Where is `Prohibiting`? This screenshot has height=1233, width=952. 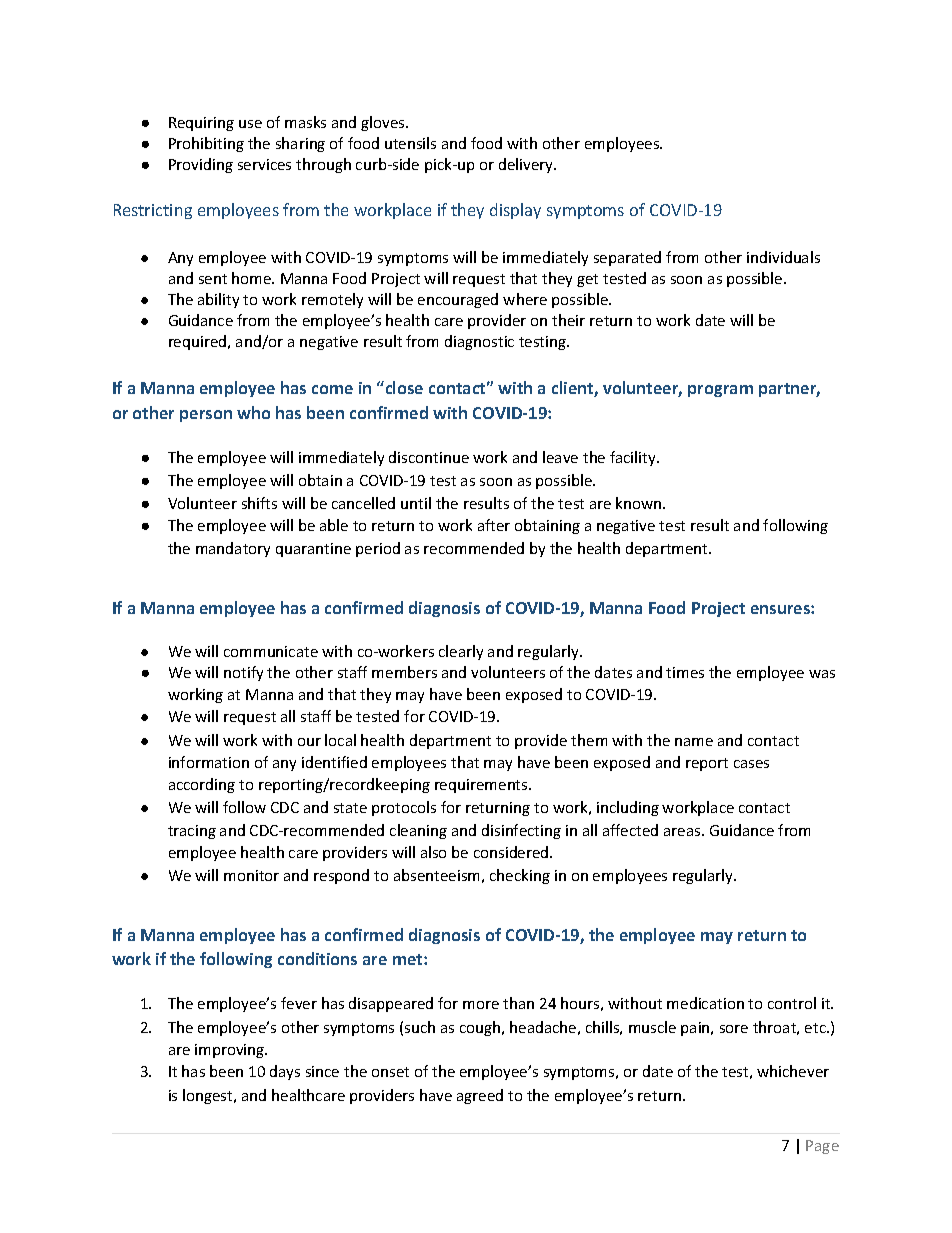
Prohibiting is located at coordinates (206, 144).
